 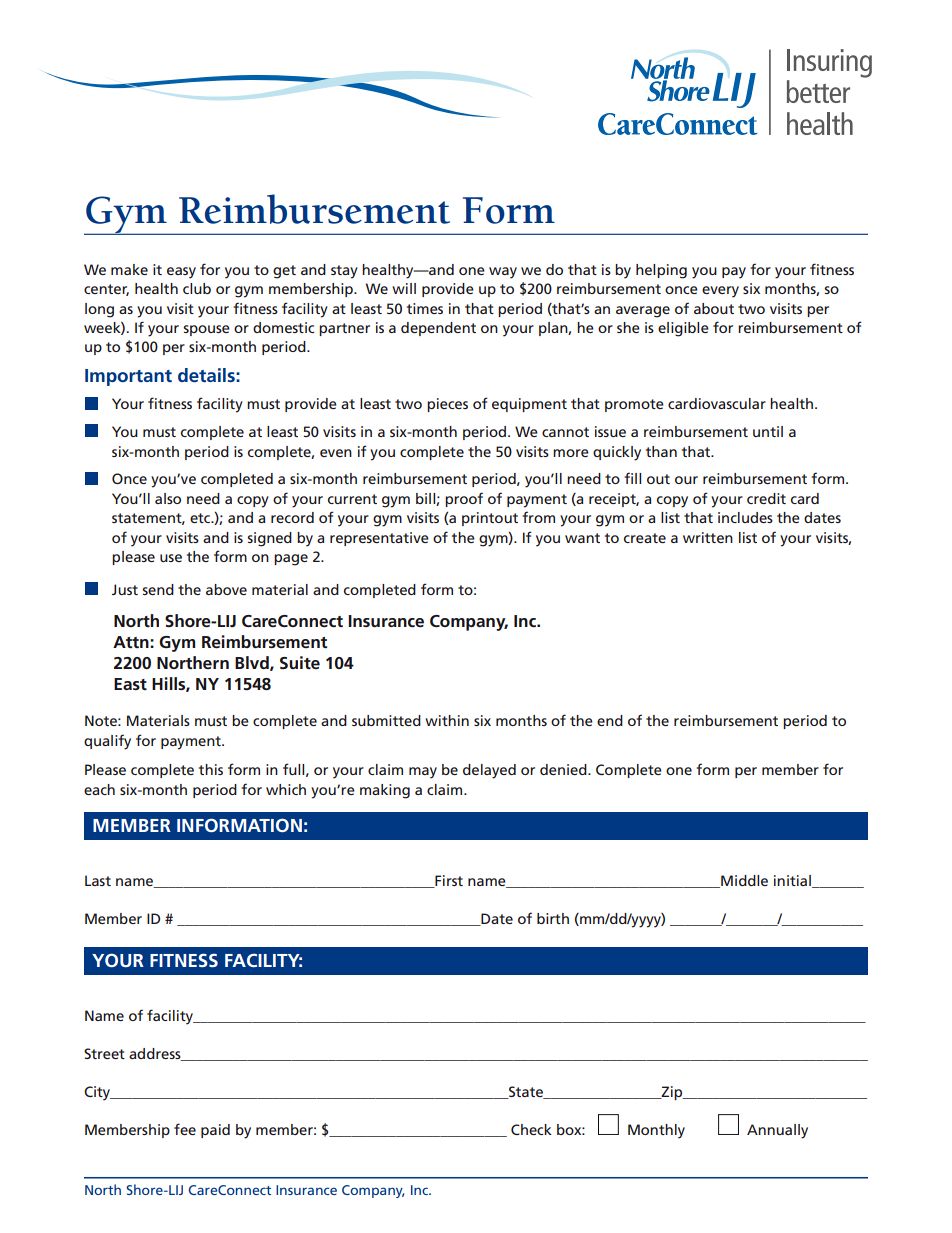 I want to click on every, so click(x=720, y=292).
